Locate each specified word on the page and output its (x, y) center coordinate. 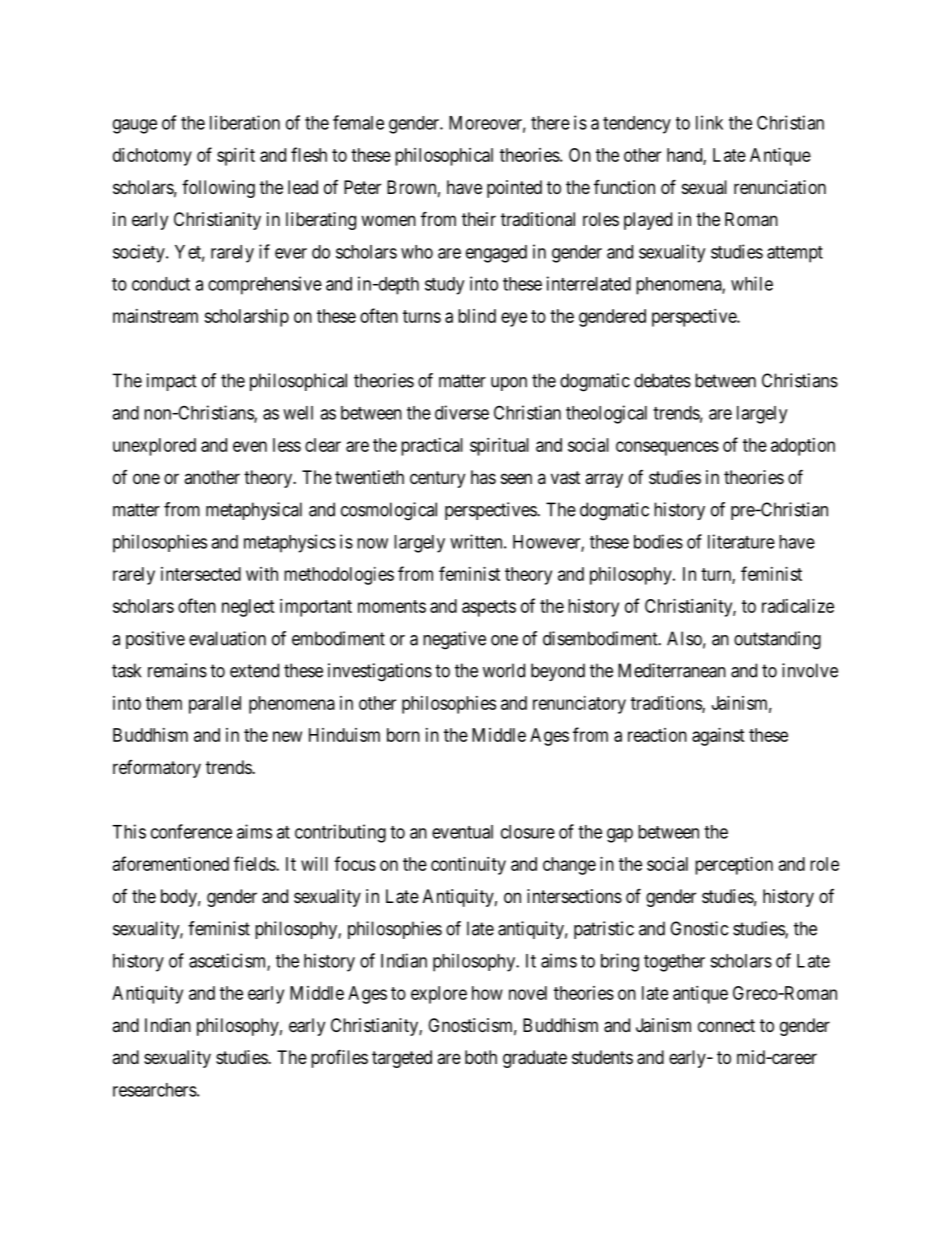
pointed (514, 189)
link (709, 122)
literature (741, 541)
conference (191, 831)
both (481, 1057)
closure (528, 832)
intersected (201, 574)
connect (726, 1025)
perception (734, 866)
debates (662, 380)
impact (172, 382)
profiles (339, 1059)
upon (509, 384)
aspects (489, 608)
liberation (245, 122)
